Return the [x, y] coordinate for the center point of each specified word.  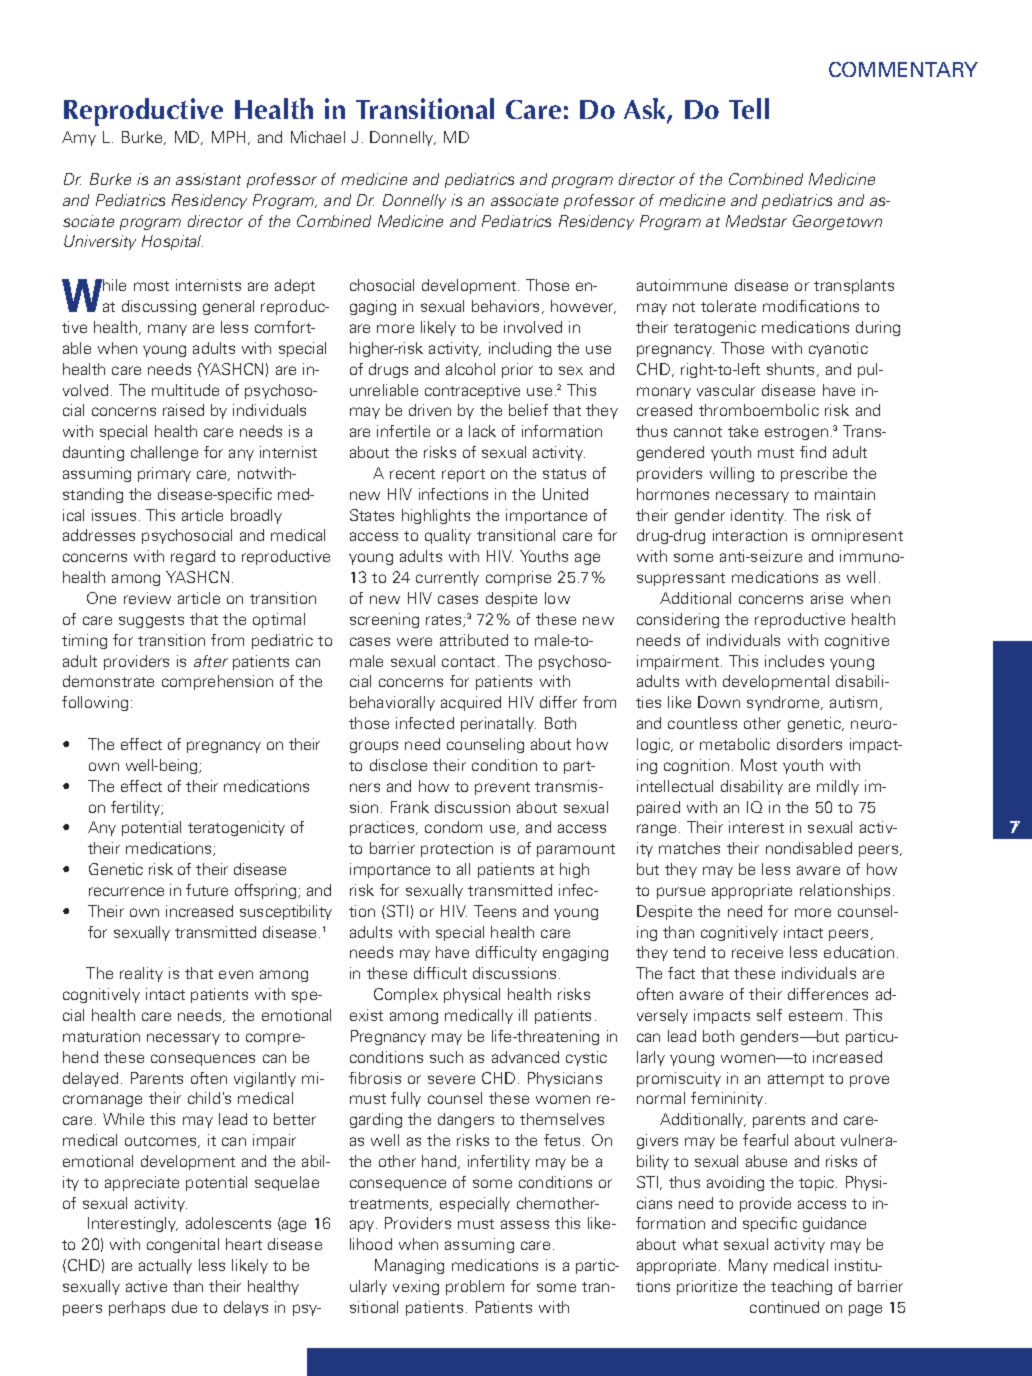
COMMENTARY [903, 69]
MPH [230, 138]
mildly [838, 787]
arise [827, 598]
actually [165, 1266]
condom [453, 827]
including [520, 349]
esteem [815, 1016]
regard [193, 557]
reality [141, 974]
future [207, 890]
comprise [518, 578]
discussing [159, 307]
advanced [525, 1057]
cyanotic [838, 349]
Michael [318, 137]
